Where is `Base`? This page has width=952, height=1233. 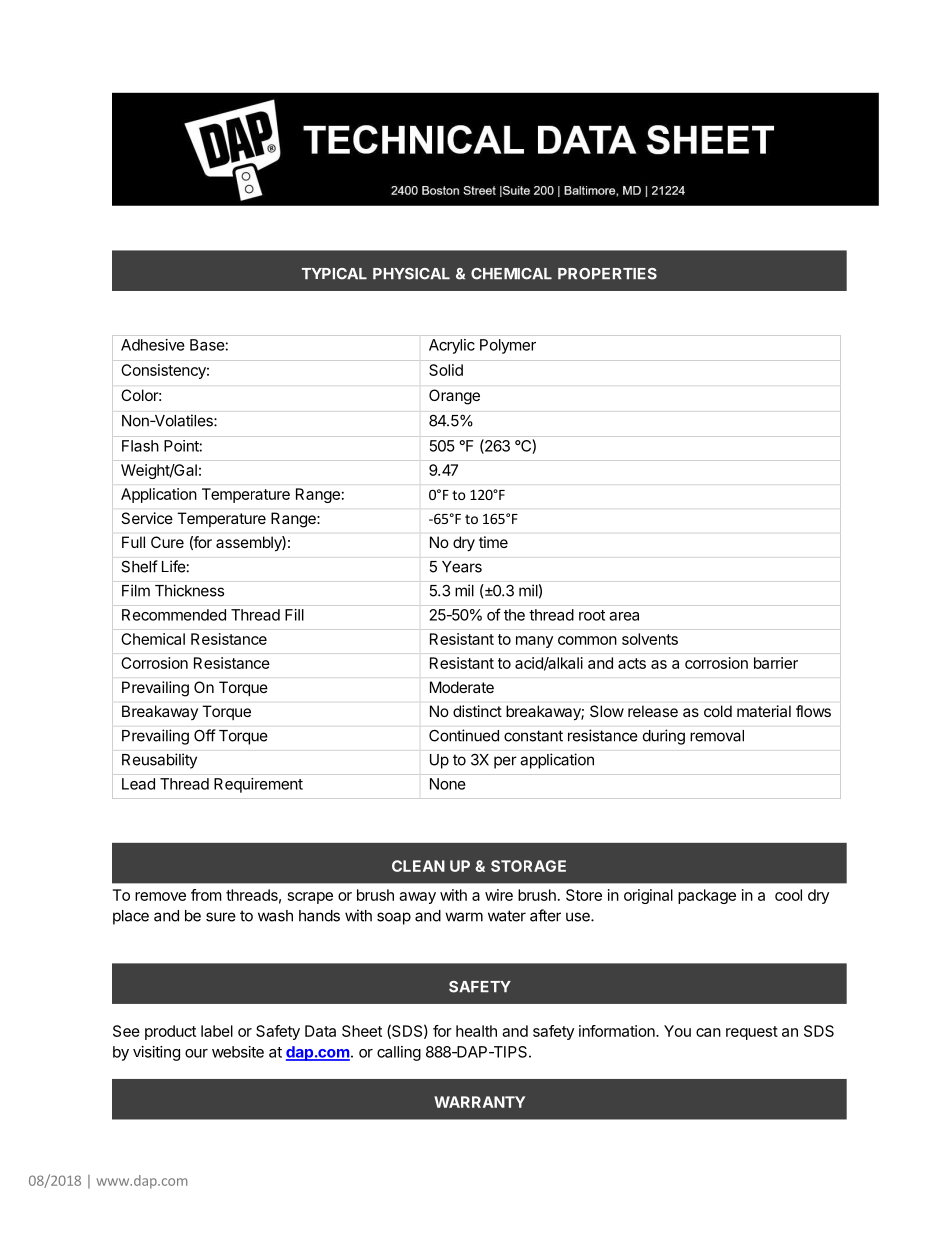 Base is located at coordinates (207, 345).
